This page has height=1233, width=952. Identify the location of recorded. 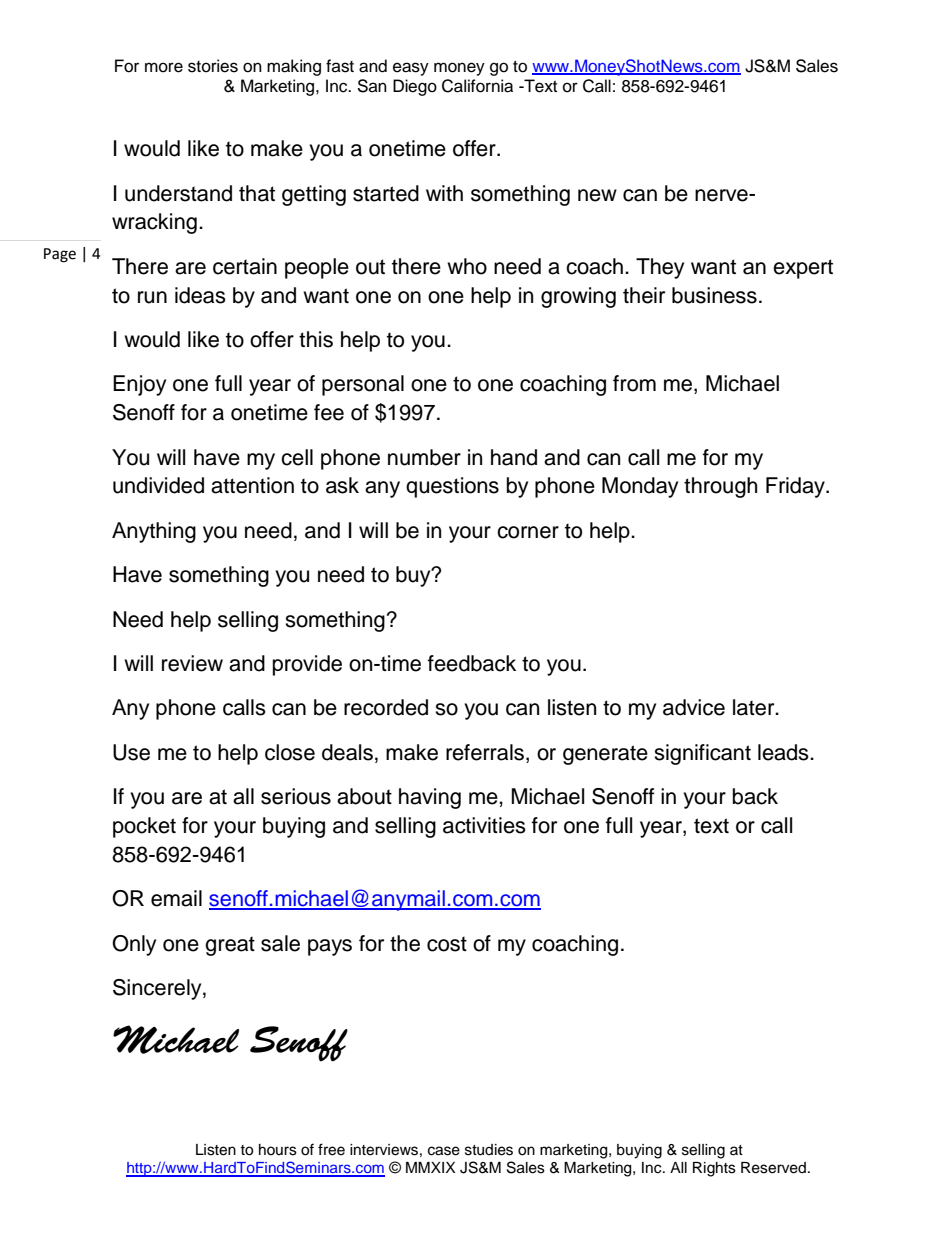
(386, 707).
